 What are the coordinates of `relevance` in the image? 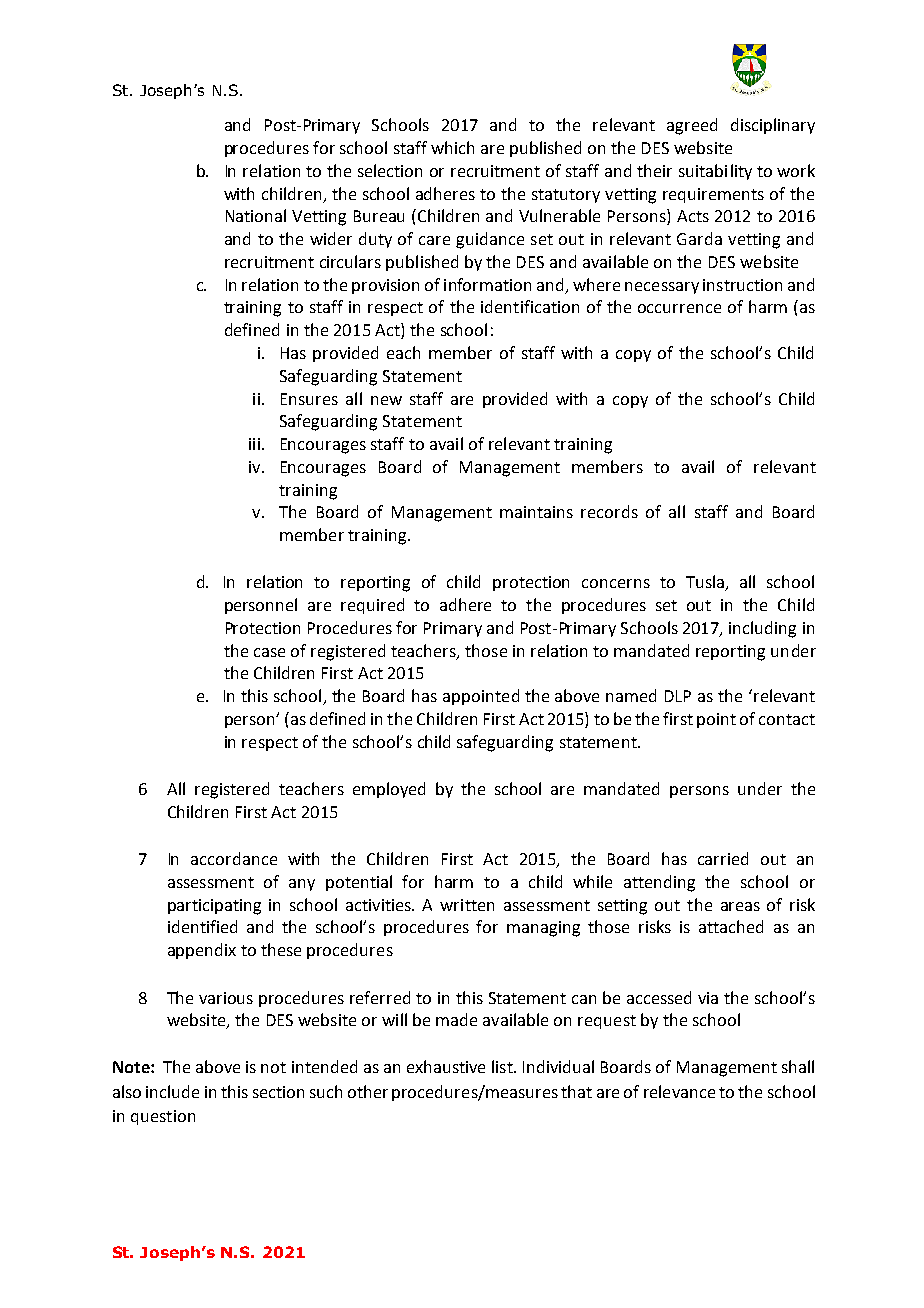 It's located at (679, 1091).
